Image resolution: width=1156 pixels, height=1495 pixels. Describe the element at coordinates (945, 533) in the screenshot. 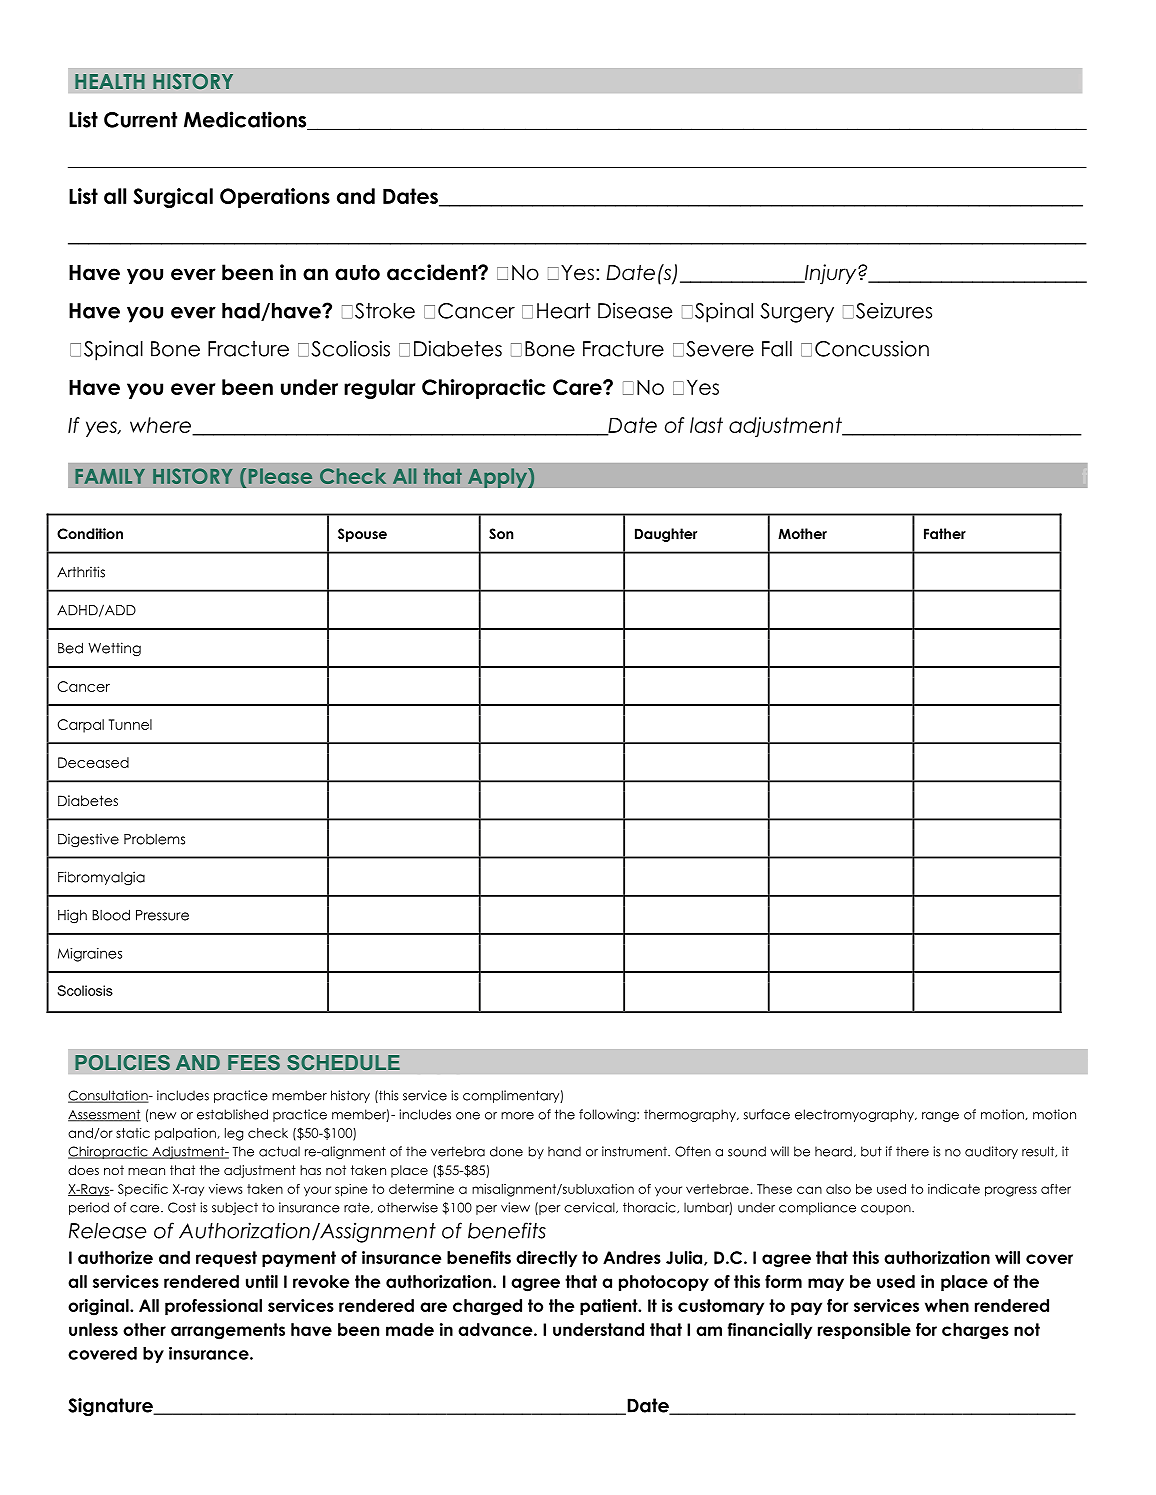

I see `Father` at that location.
